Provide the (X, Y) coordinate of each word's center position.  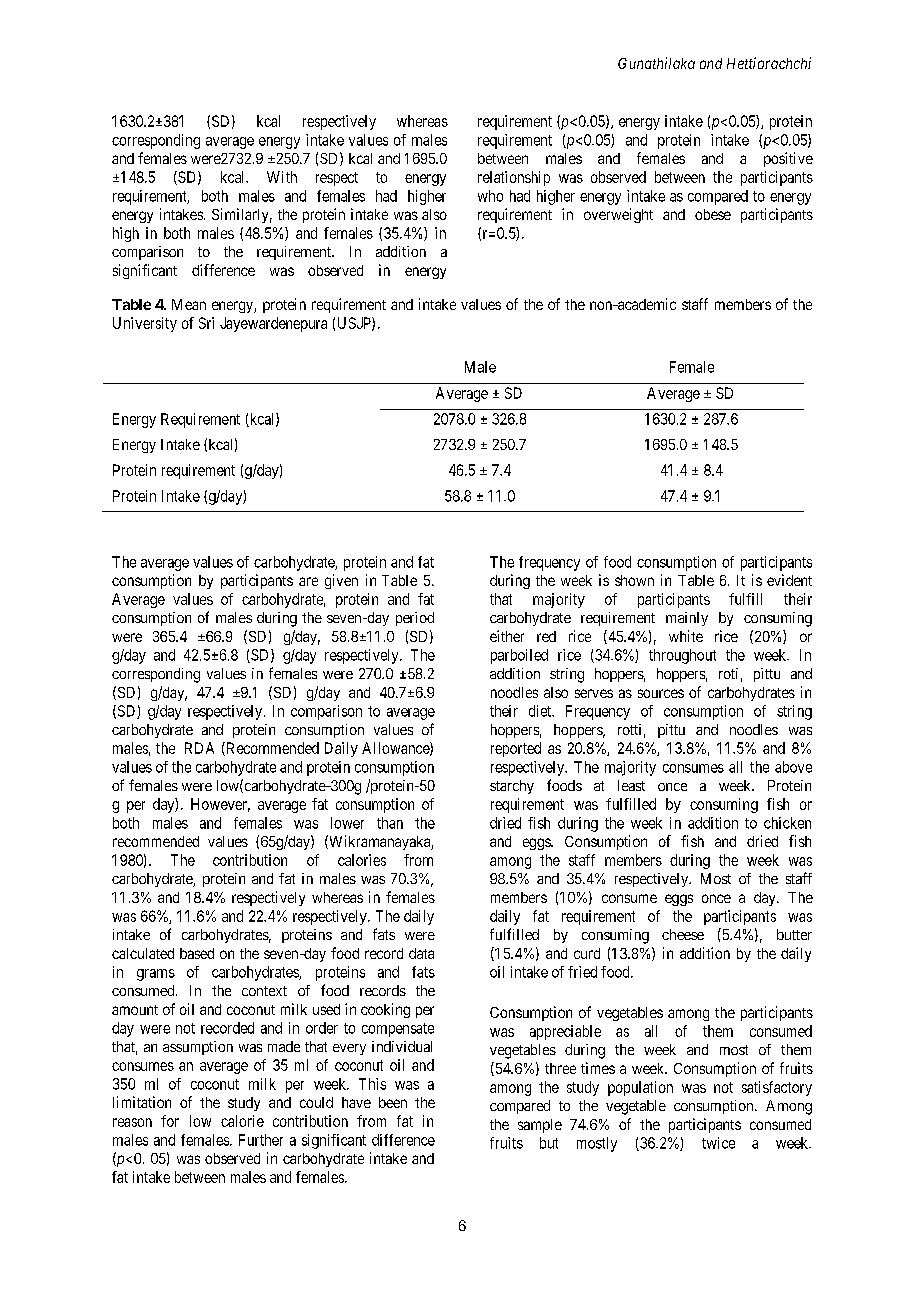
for (170, 1121)
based (197, 953)
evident (789, 580)
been (393, 1102)
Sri (206, 323)
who (490, 196)
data (421, 953)
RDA (199, 748)
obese (713, 214)
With (282, 177)
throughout (682, 656)
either (507, 636)
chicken (787, 823)
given (341, 581)
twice (718, 1143)
